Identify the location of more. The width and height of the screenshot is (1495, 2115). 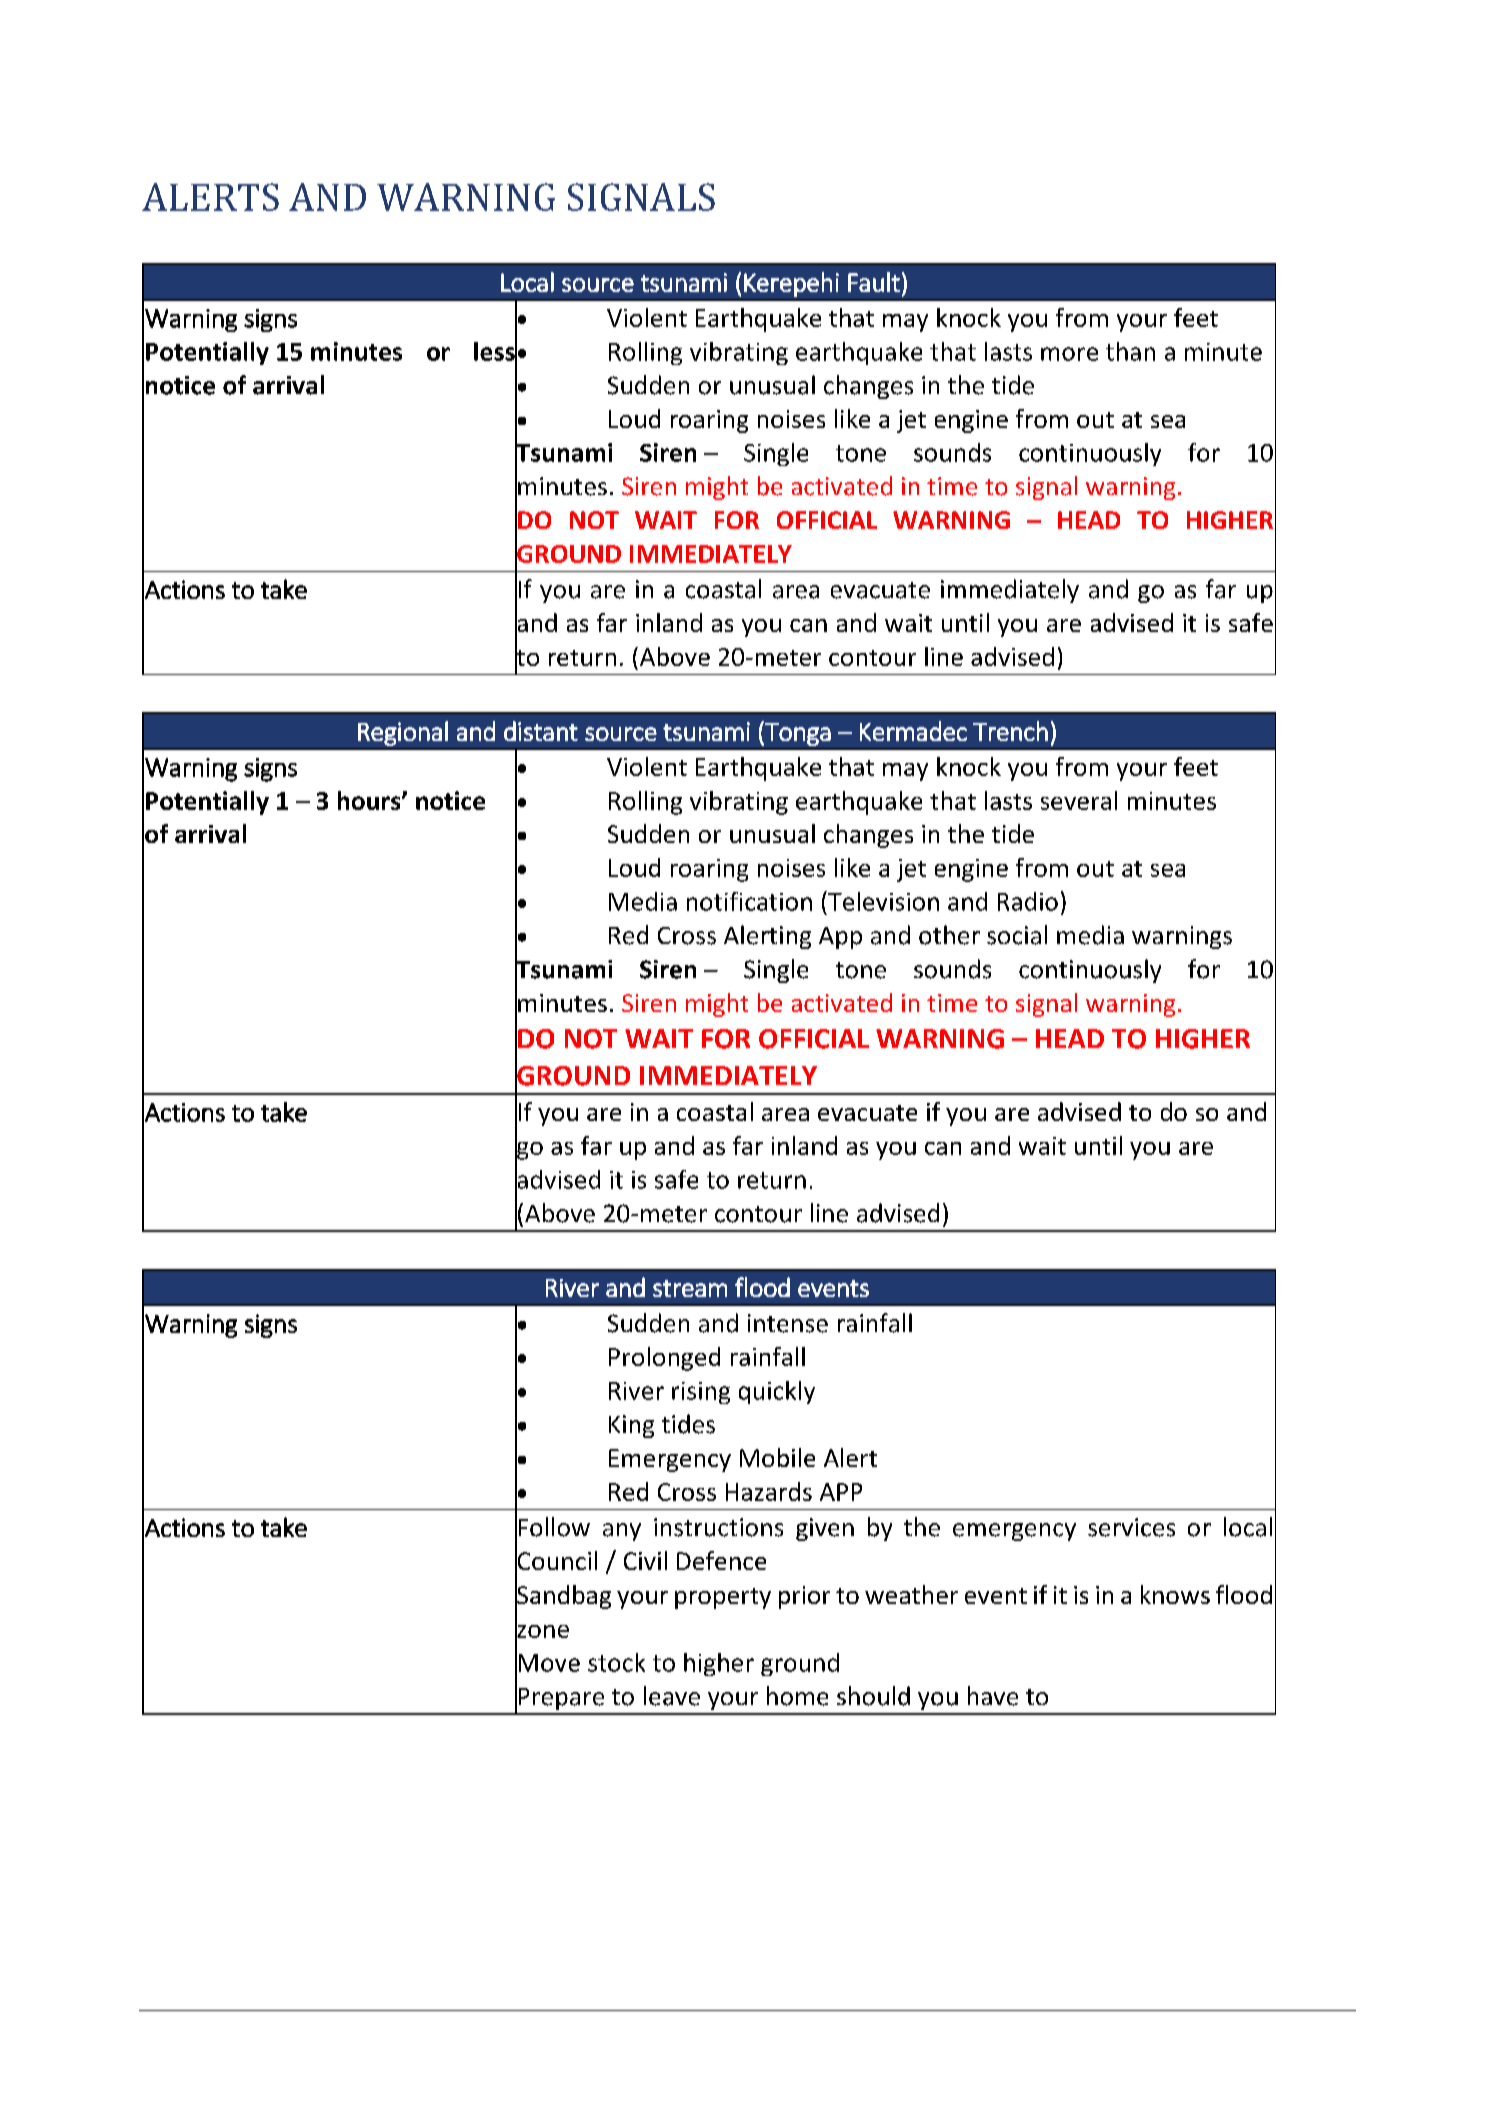
(1069, 354).
